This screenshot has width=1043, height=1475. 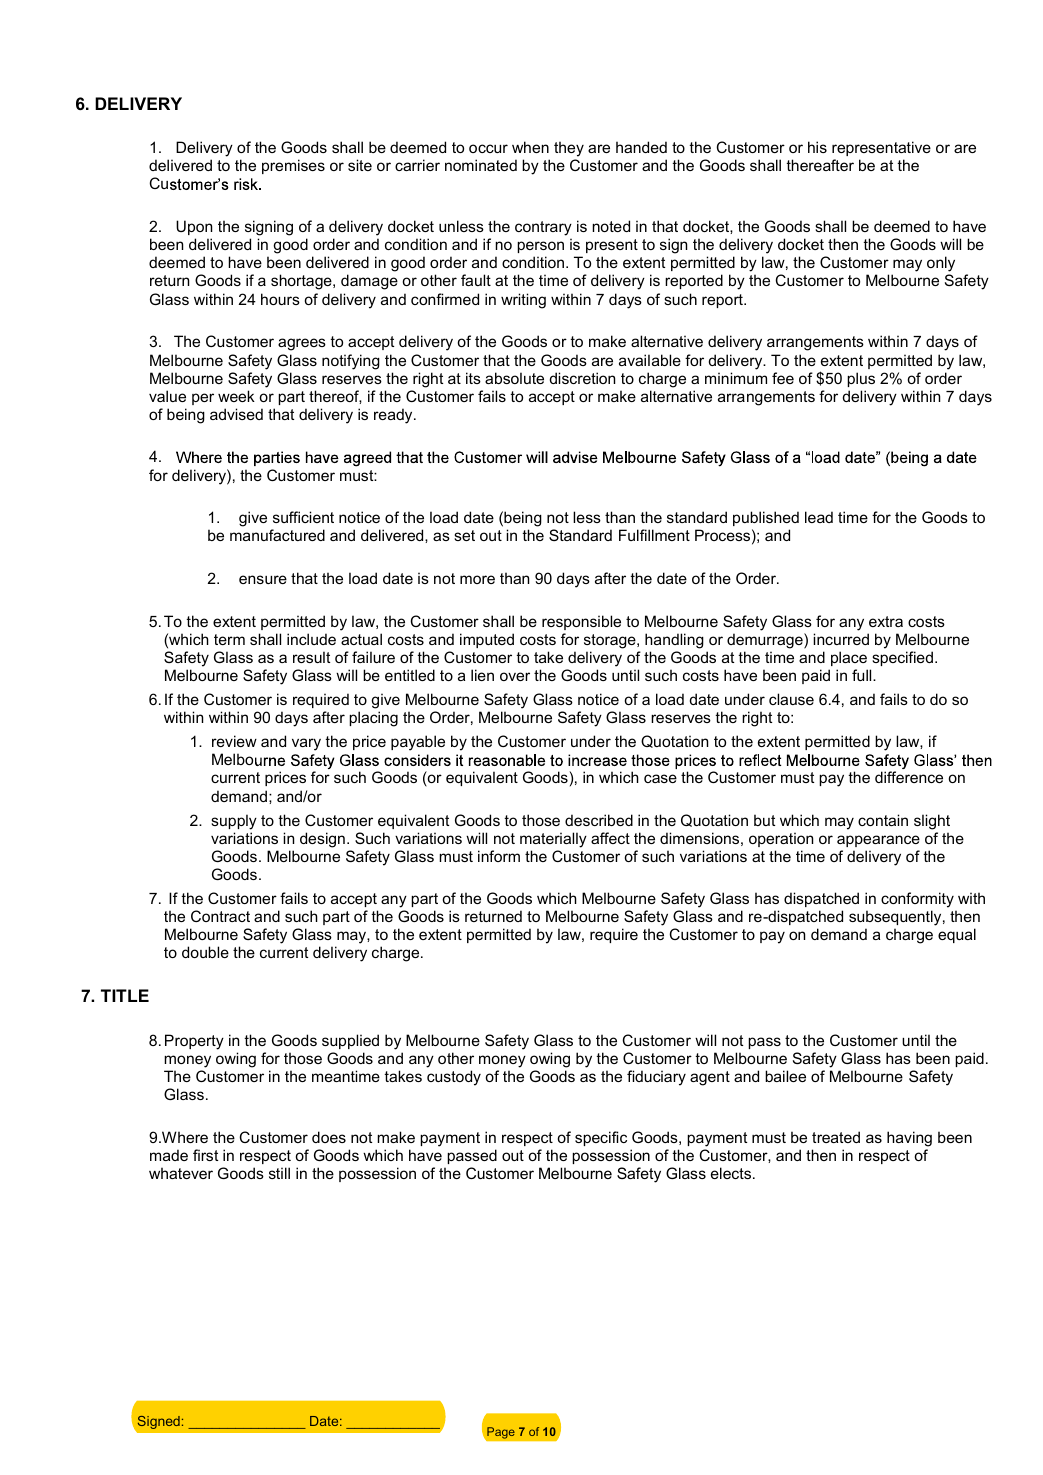 What do you see at coordinates (293, 166) in the screenshot?
I see `premises` at bounding box center [293, 166].
